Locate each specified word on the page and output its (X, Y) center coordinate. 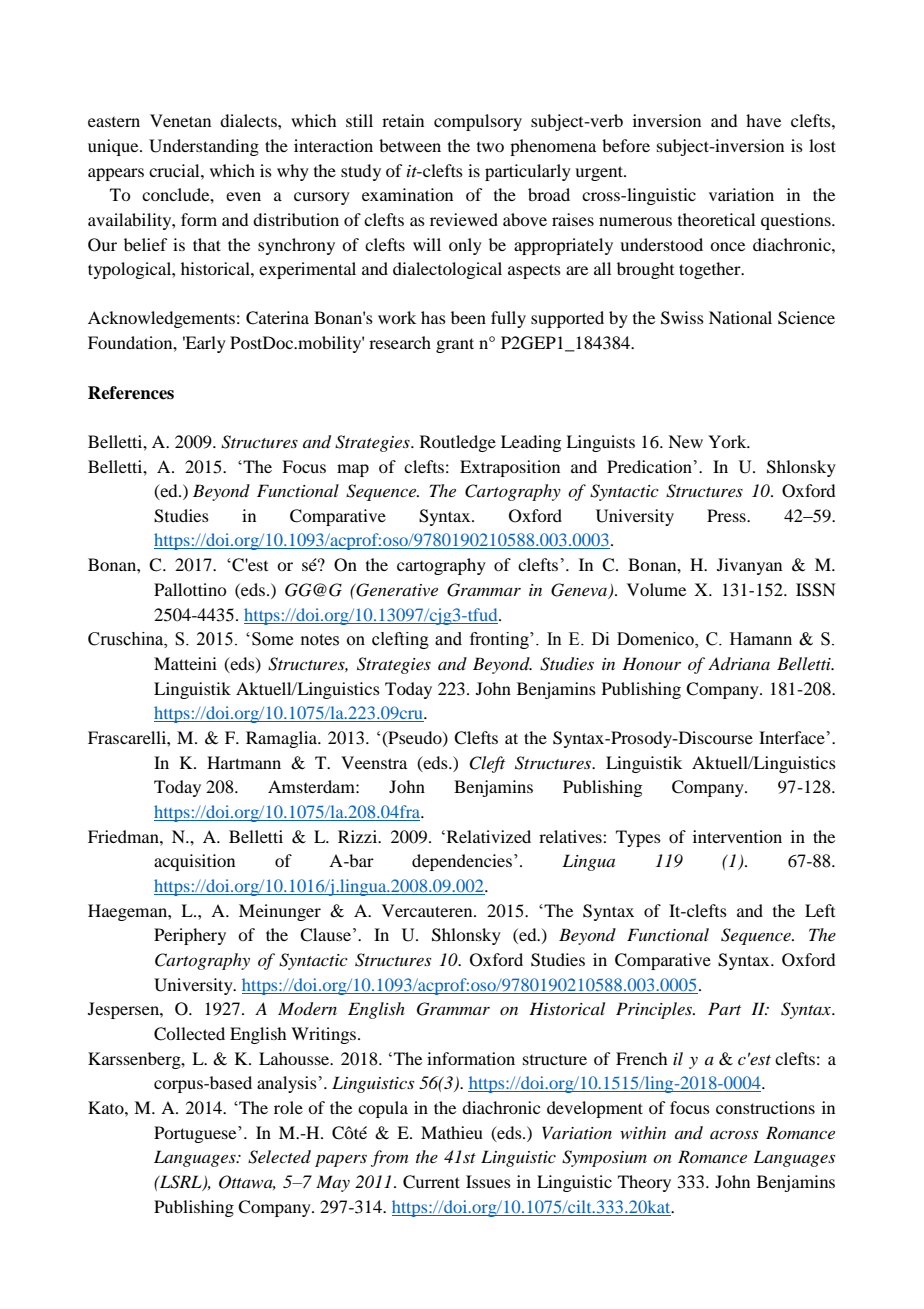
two (490, 147)
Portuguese (196, 1134)
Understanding (204, 147)
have (763, 120)
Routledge (458, 443)
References (131, 393)
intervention (737, 836)
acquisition (194, 862)
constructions (765, 1107)
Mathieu (452, 1132)
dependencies (462, 862)
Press (727, 515)
